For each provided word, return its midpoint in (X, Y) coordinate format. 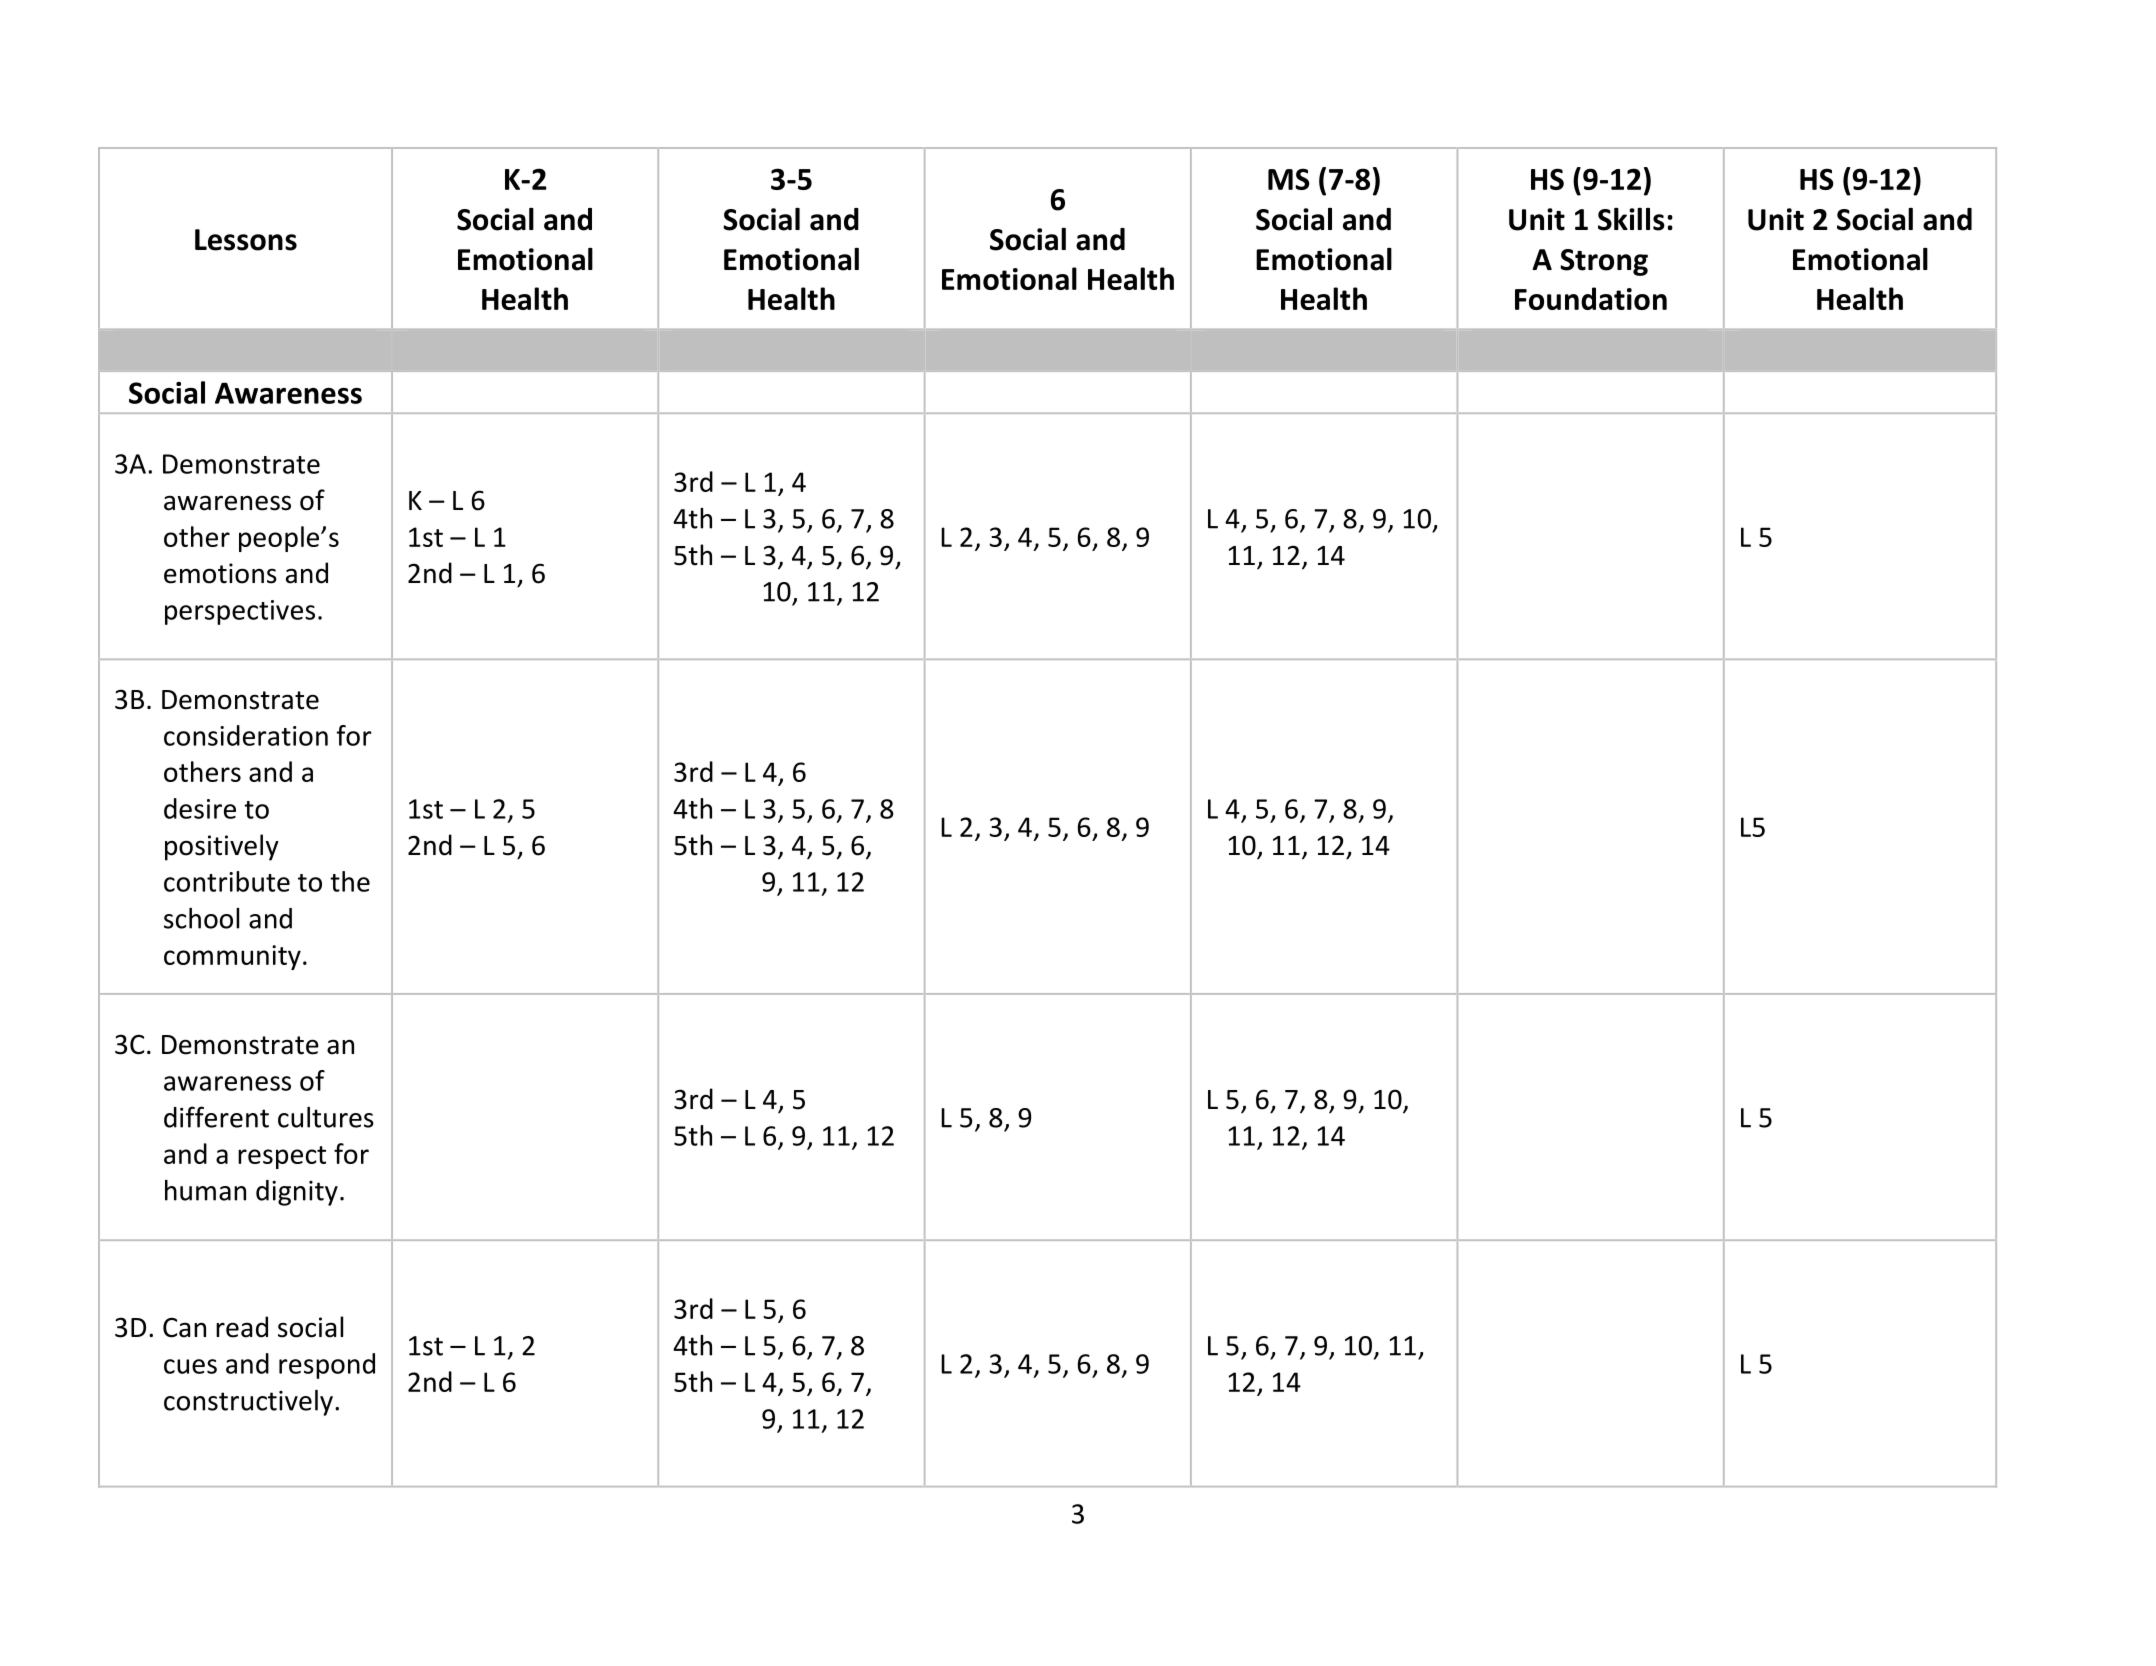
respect (282, 1157)
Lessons (246, 240)
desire (200, 808)
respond (327, 1366)
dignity (297, 1193)
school (201, 918)
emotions (220, 573)
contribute (227, 881)
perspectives (240, 612)
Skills (1631, 219)
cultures (326, 1117)
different (216, 1117)
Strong (1604, 262)
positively (222, 847)
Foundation (1591, 298)
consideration (246, 735)
